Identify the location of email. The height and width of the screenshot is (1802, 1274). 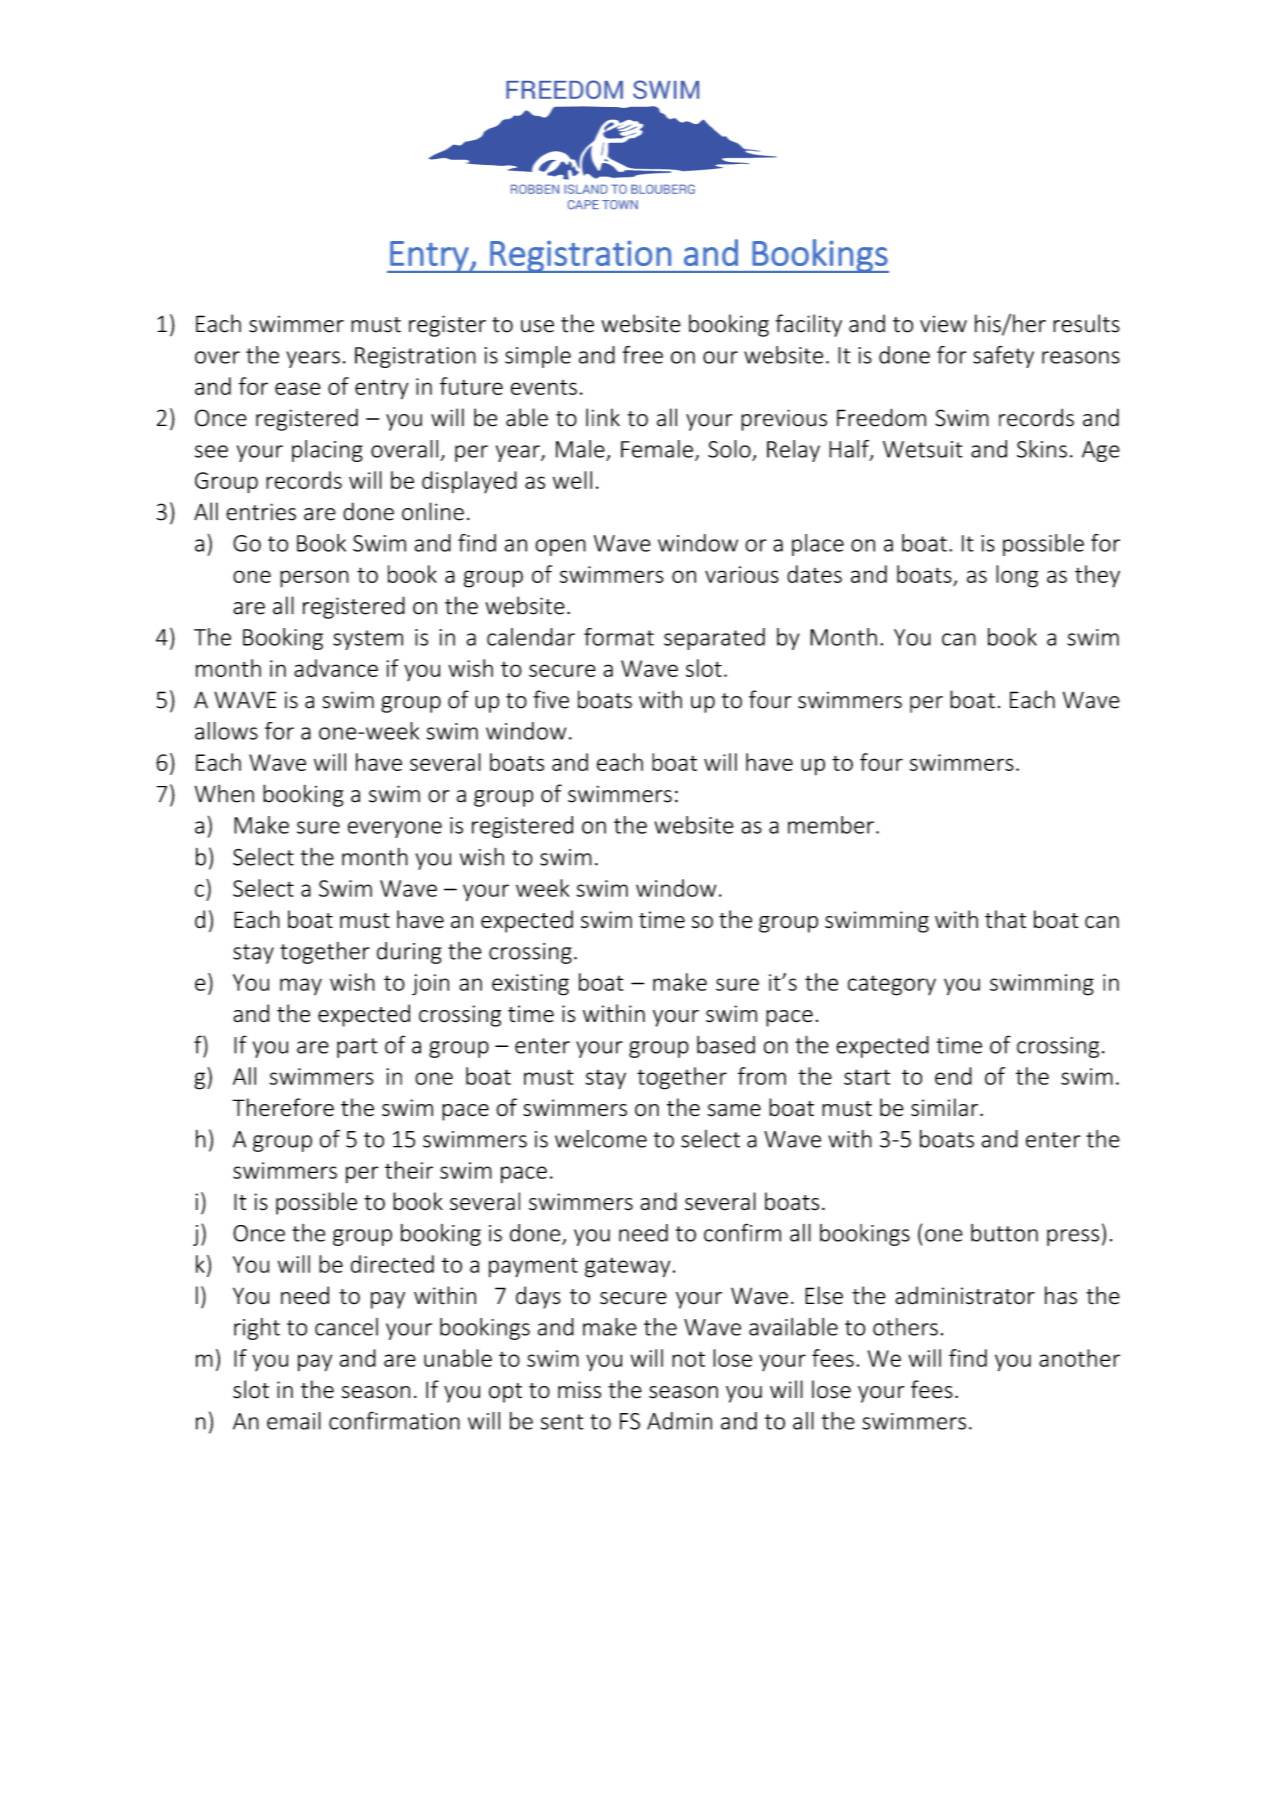
(294, 1421).
